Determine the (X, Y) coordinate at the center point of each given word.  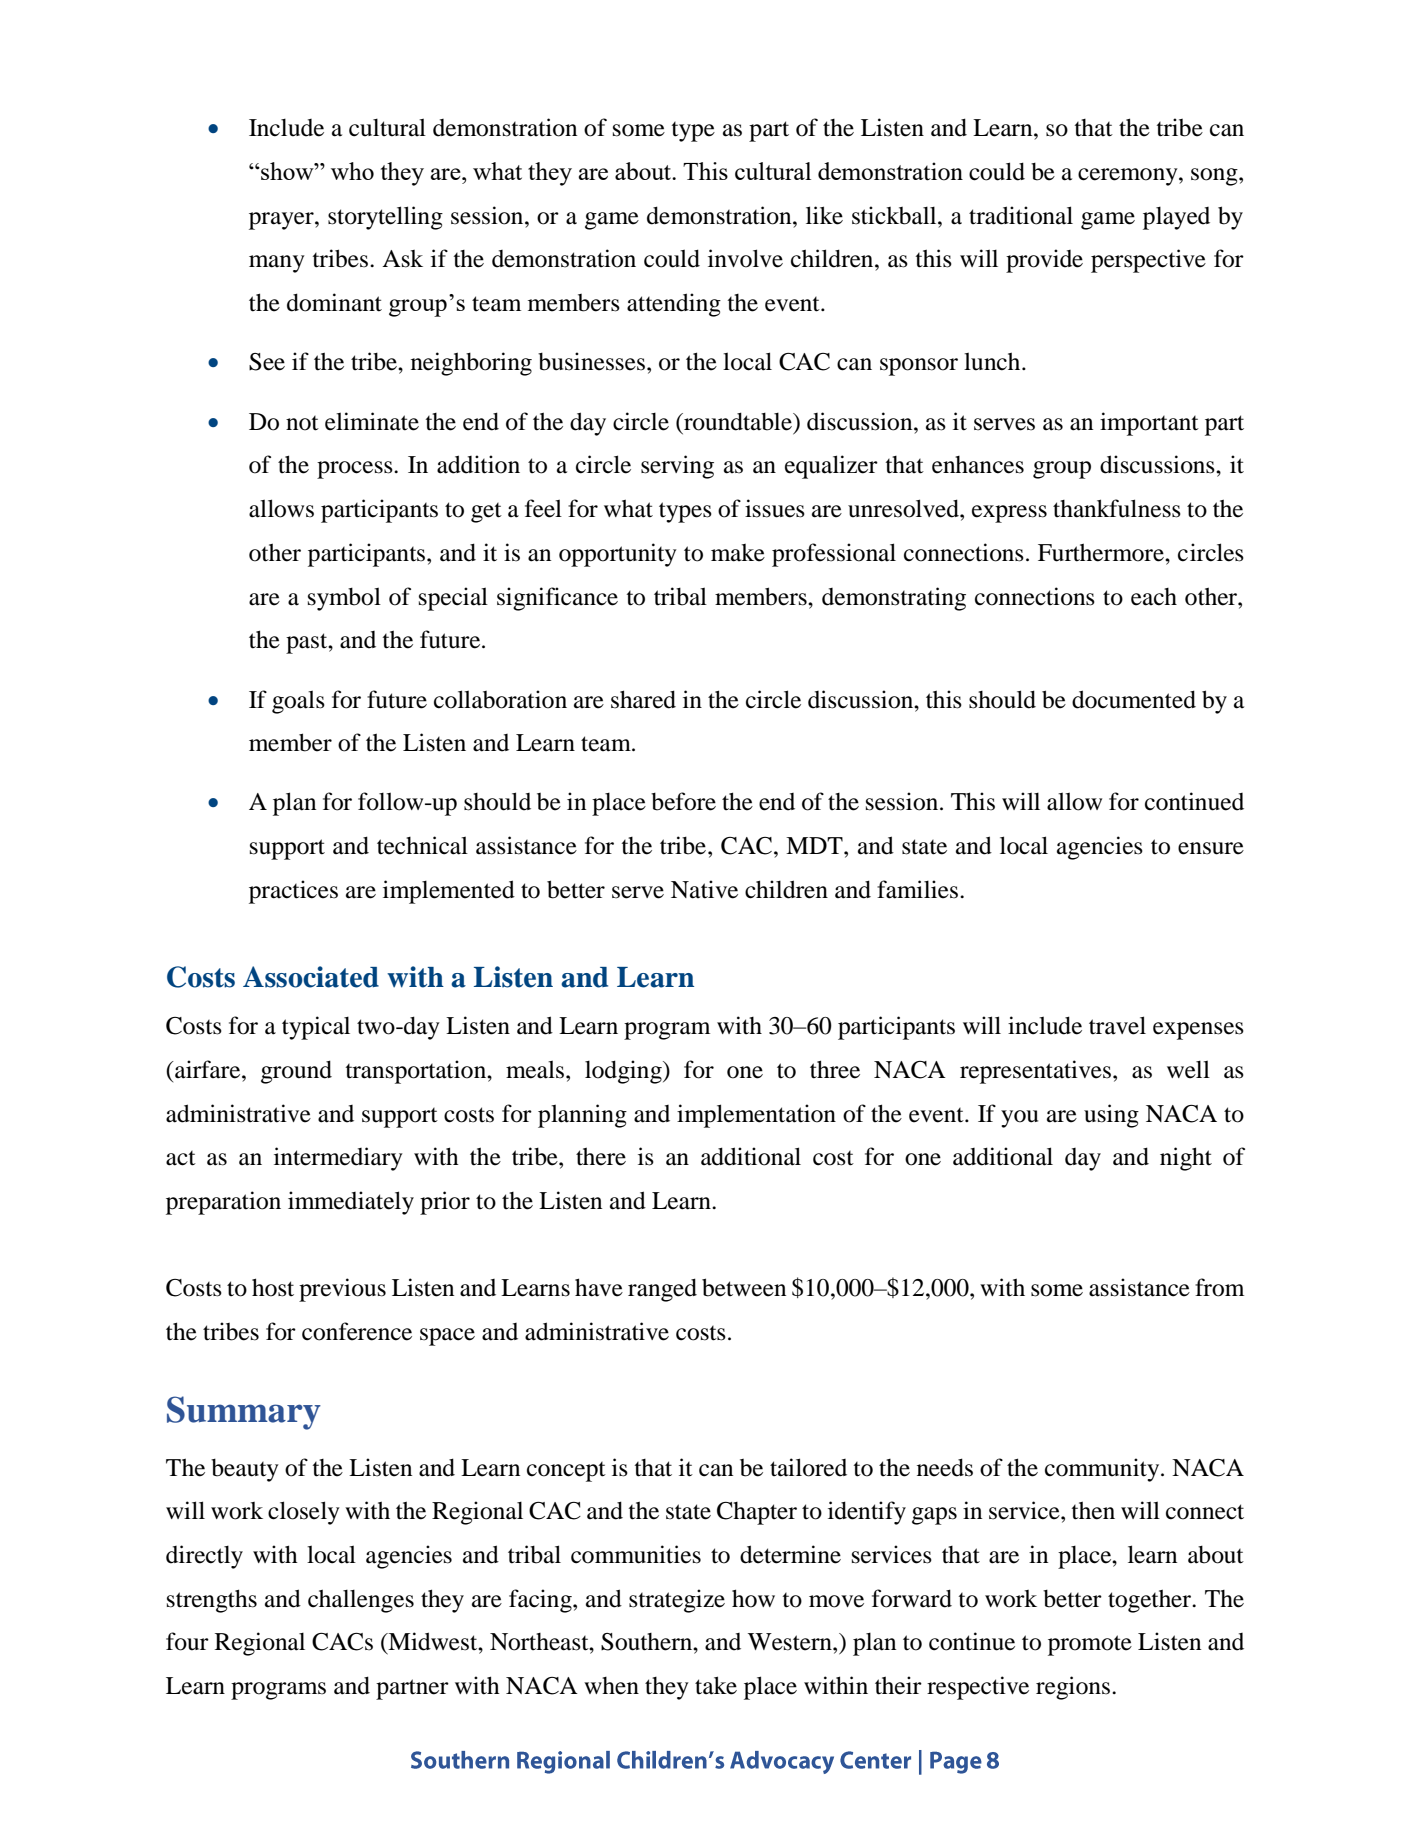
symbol (344, 599)
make (738, 553)
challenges (361, 1601)
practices (293, 892)
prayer (282, 221)
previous (342, 1290)
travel (1117, 1025)
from (1219, 1287)
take (716, 1685)
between (744, 1287)
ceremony (1129, 177)
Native (704, 889)
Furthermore (1102, 552)
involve (745, 258)
